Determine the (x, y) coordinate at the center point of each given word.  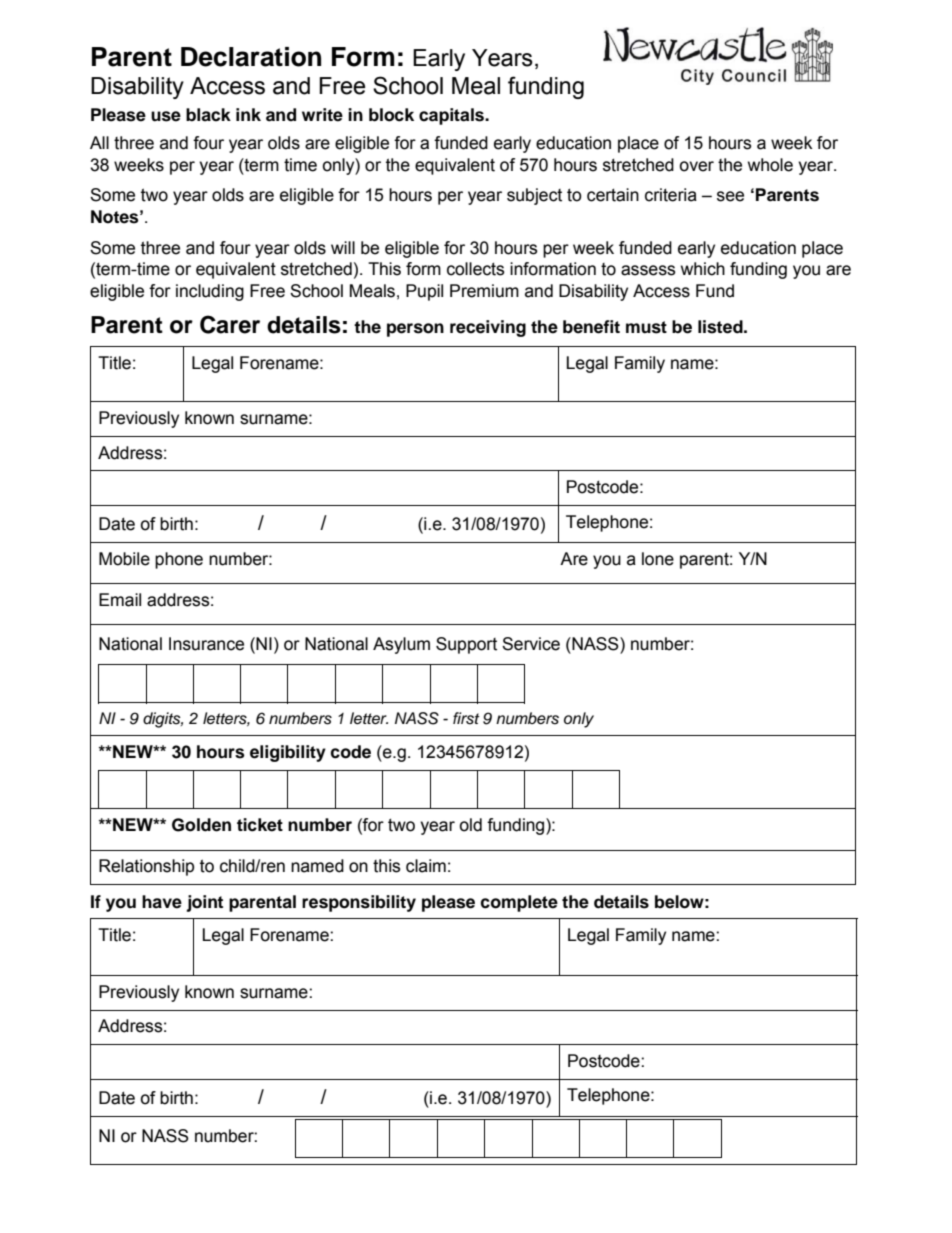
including (210, 292)
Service (531, 644)
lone (658, 559)
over (696, 166)
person (415, 330)
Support (466, 645)
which (703, 269)
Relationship (146, 867)
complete (519, 903)
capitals (452, 116)
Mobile (124, 559)
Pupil (424, 292)
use (166, 116)
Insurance (206, 644)
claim (426, 866)
